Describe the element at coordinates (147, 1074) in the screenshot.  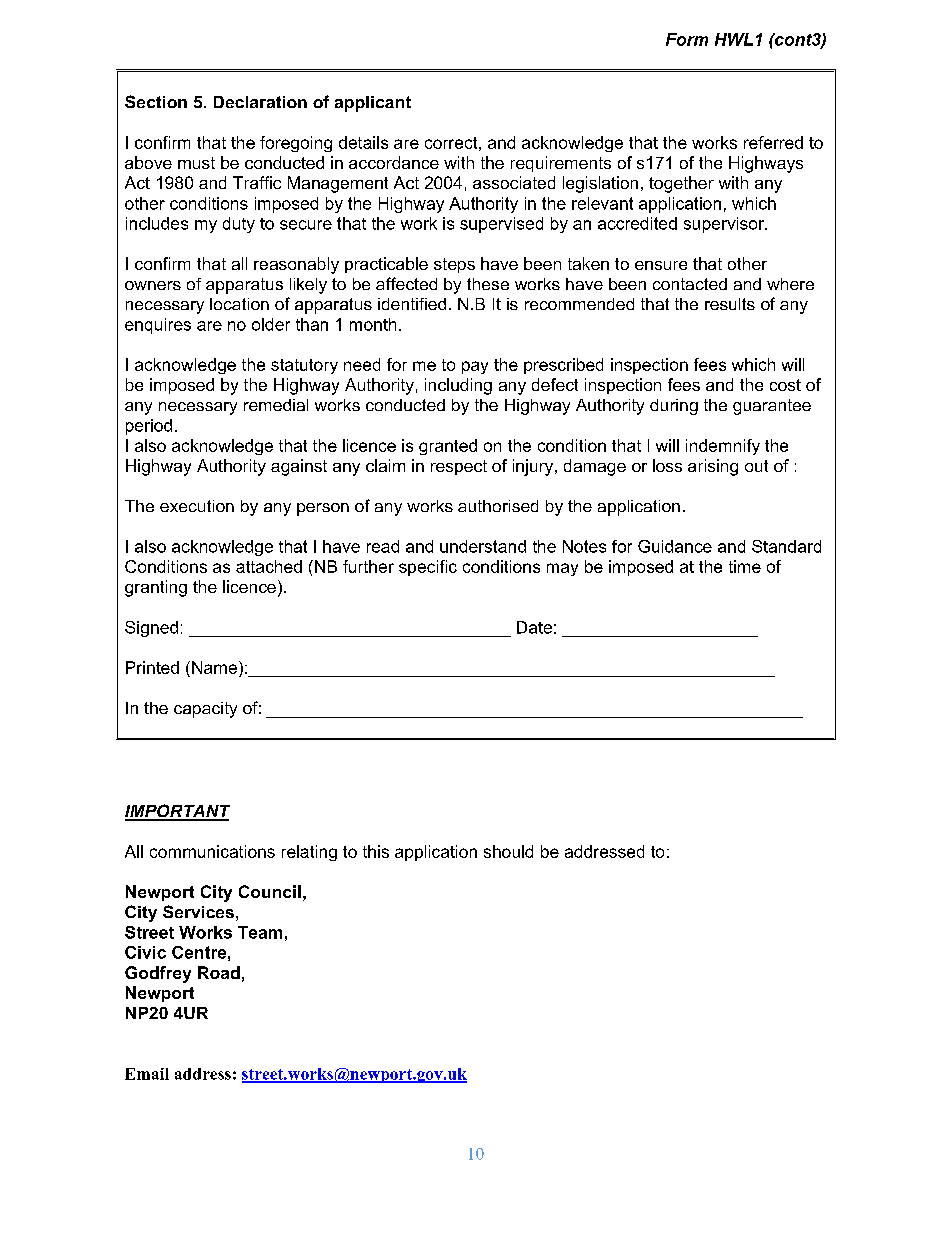
I see `Email` at that location.
